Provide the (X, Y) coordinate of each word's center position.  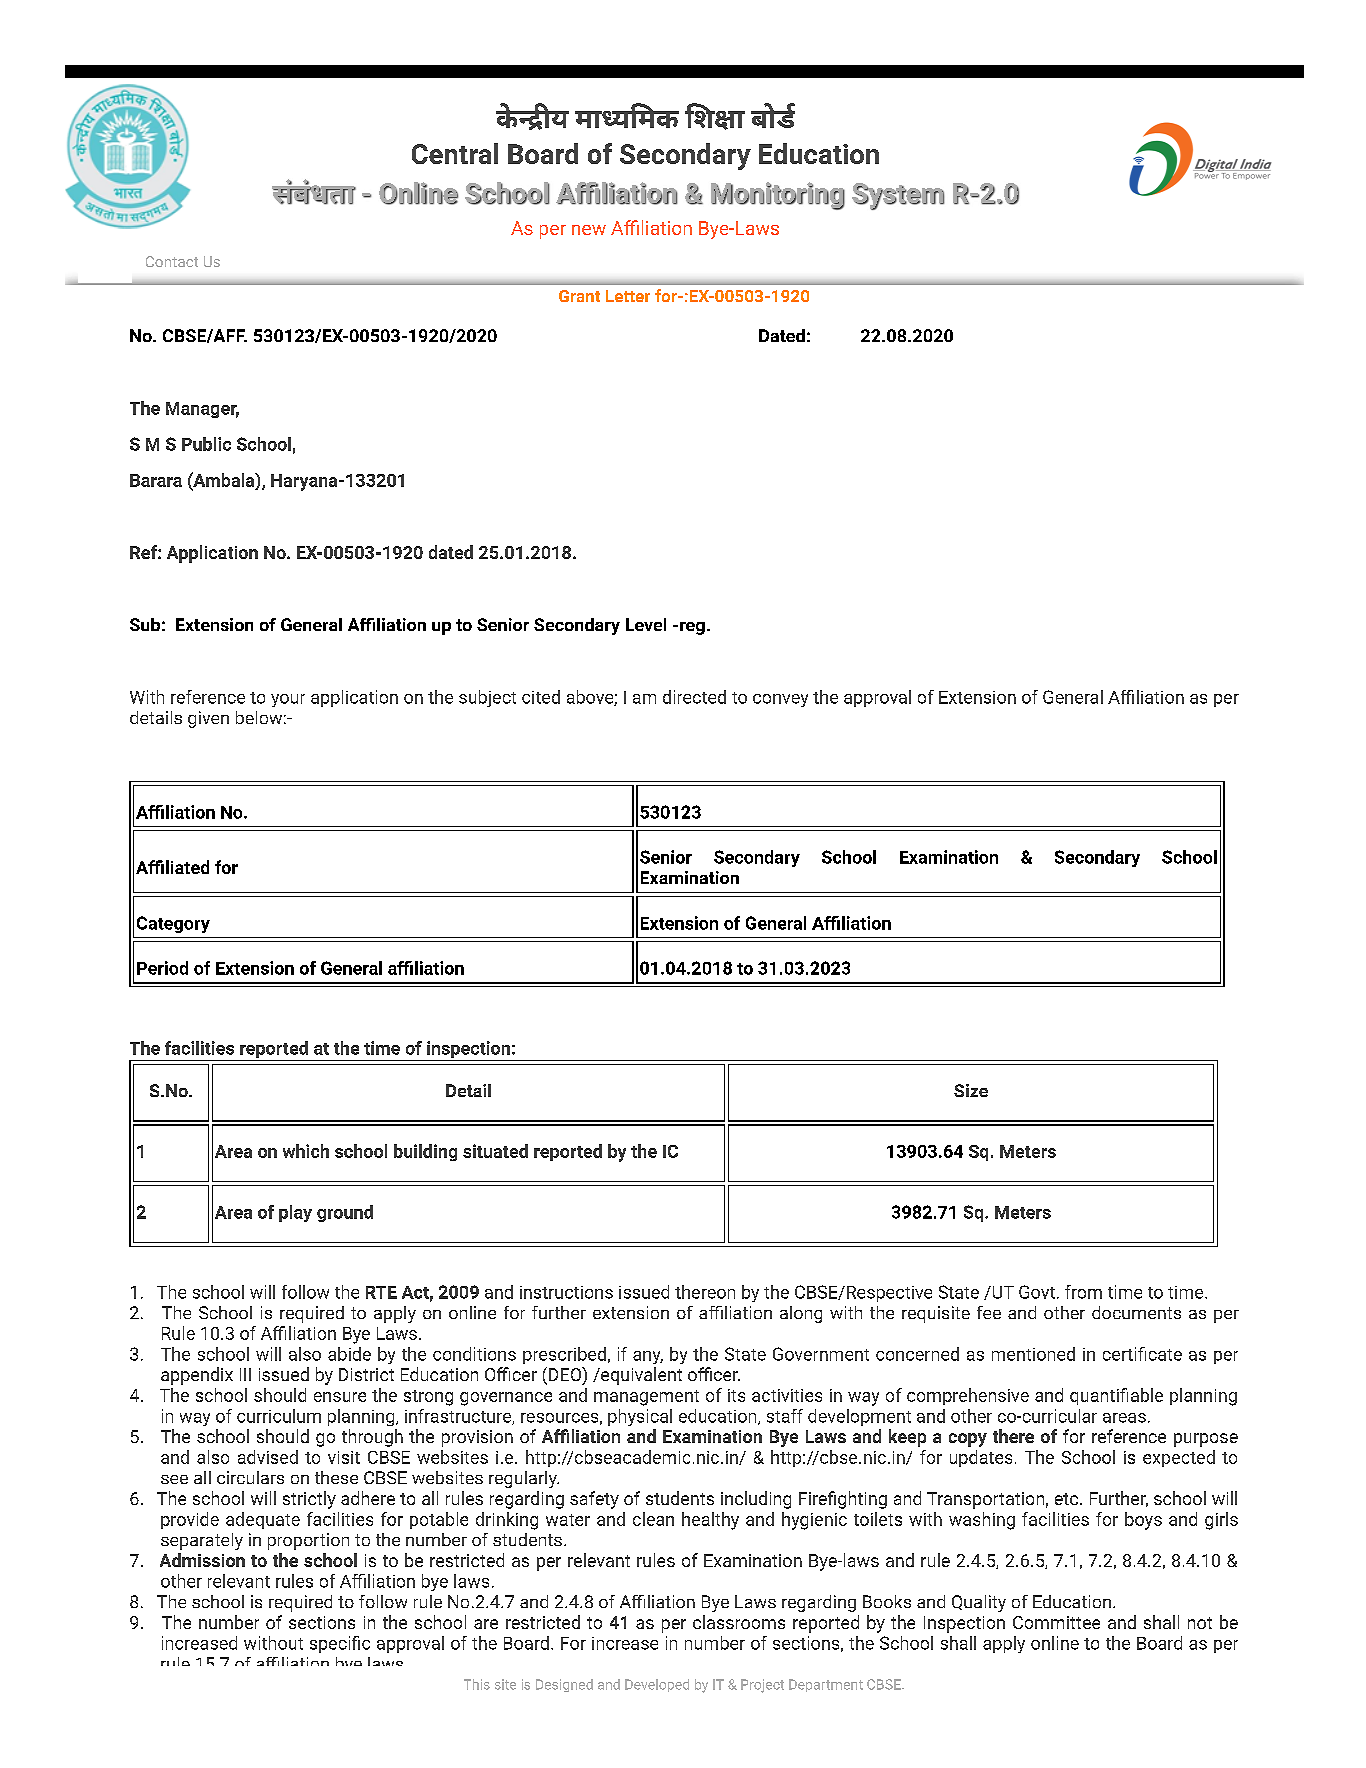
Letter (628, 296)
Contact (172, 261)
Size (971, 1090)
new (589, 230)
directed (694, 697)
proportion (308, 1541)
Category (173, 924)
